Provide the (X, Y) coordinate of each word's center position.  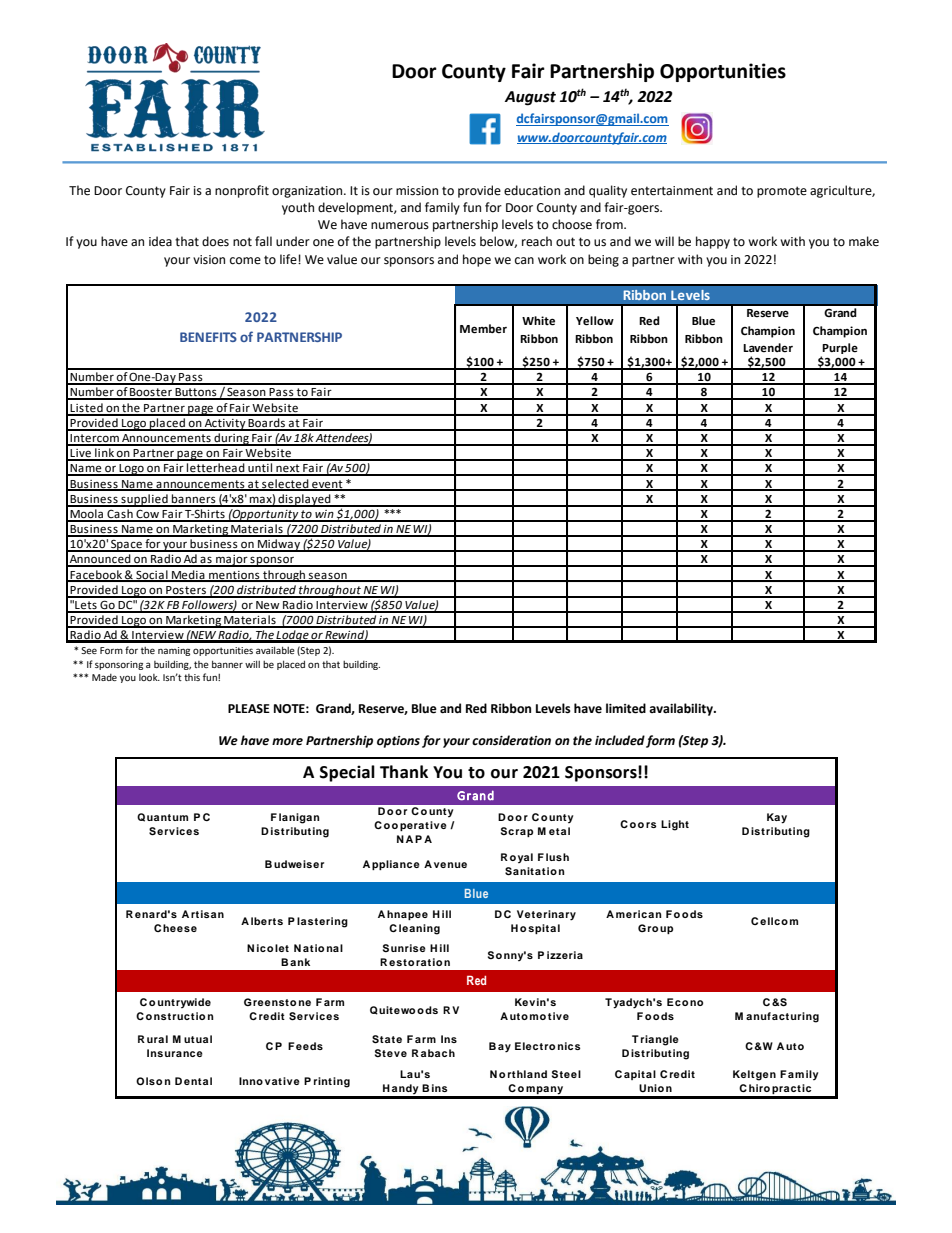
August (530, 98)
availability (682, 709)
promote (782, 192)
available (275, 650)
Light (675, 825)
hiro (759, 1088)
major (232, 561)
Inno (251, 1081)
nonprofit (242, 191)
